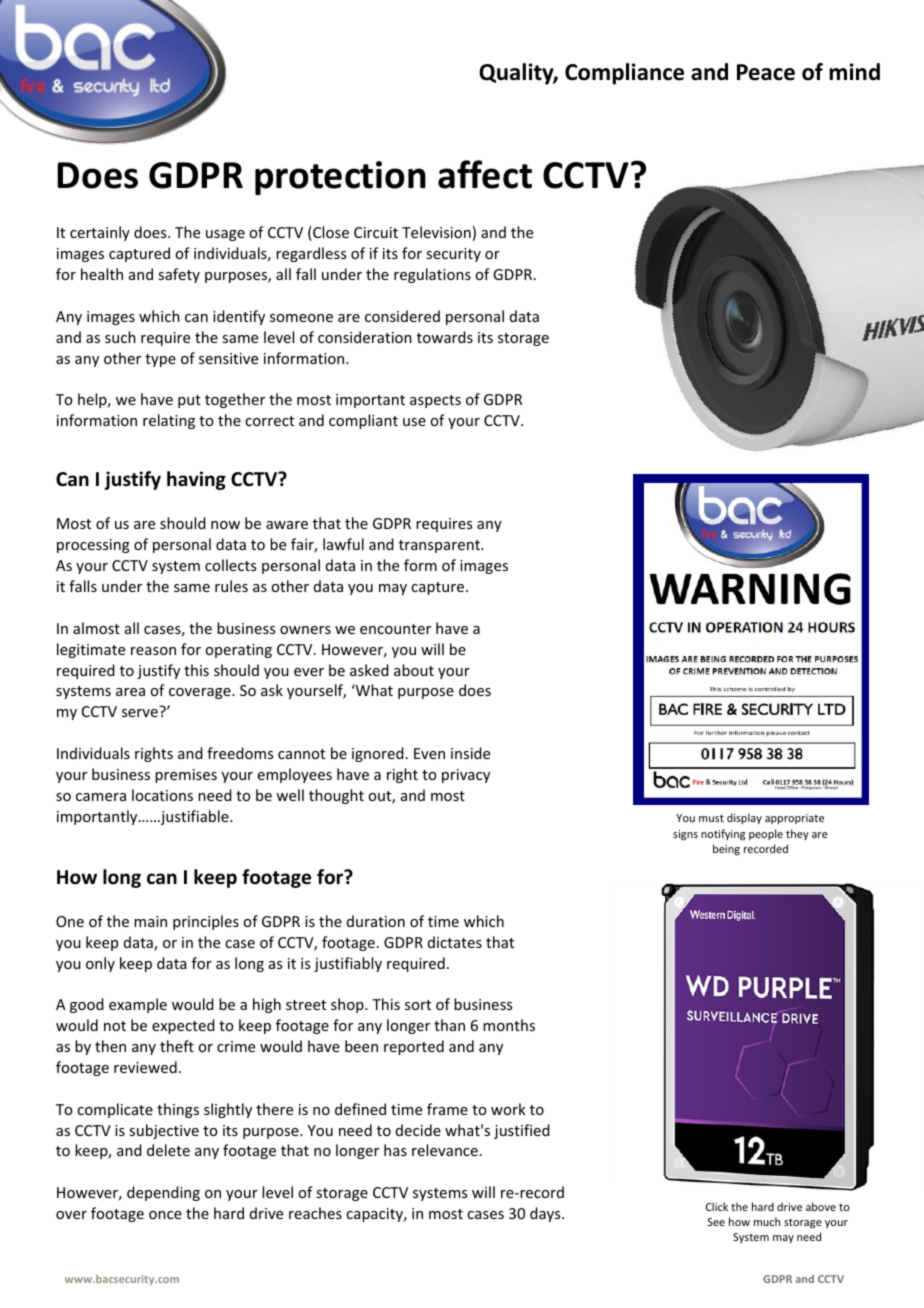  Describe the element at coordinates (225, 235) in the screenshot. I see `usage` at that location.
